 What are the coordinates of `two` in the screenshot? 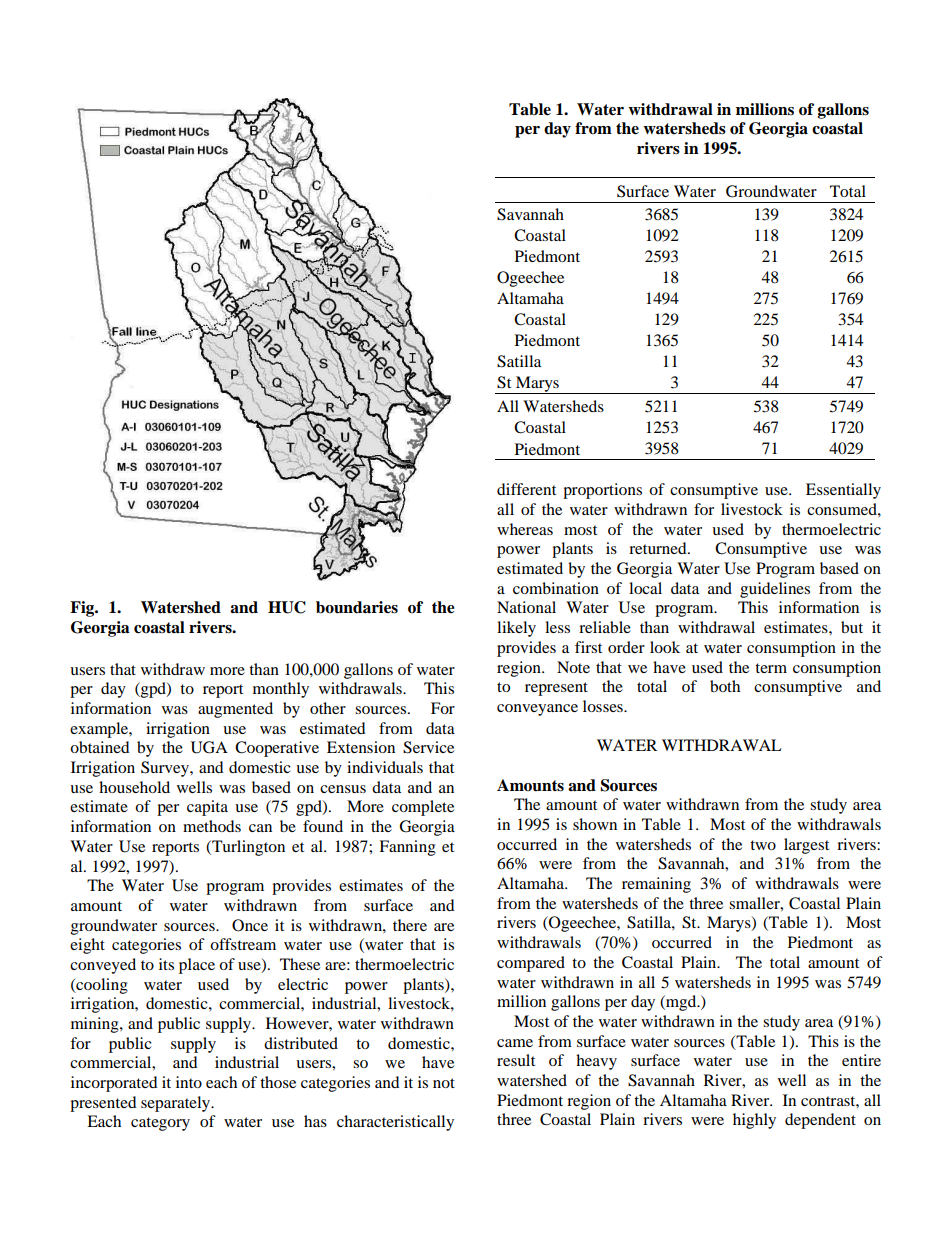 It's located at (763, 845).
